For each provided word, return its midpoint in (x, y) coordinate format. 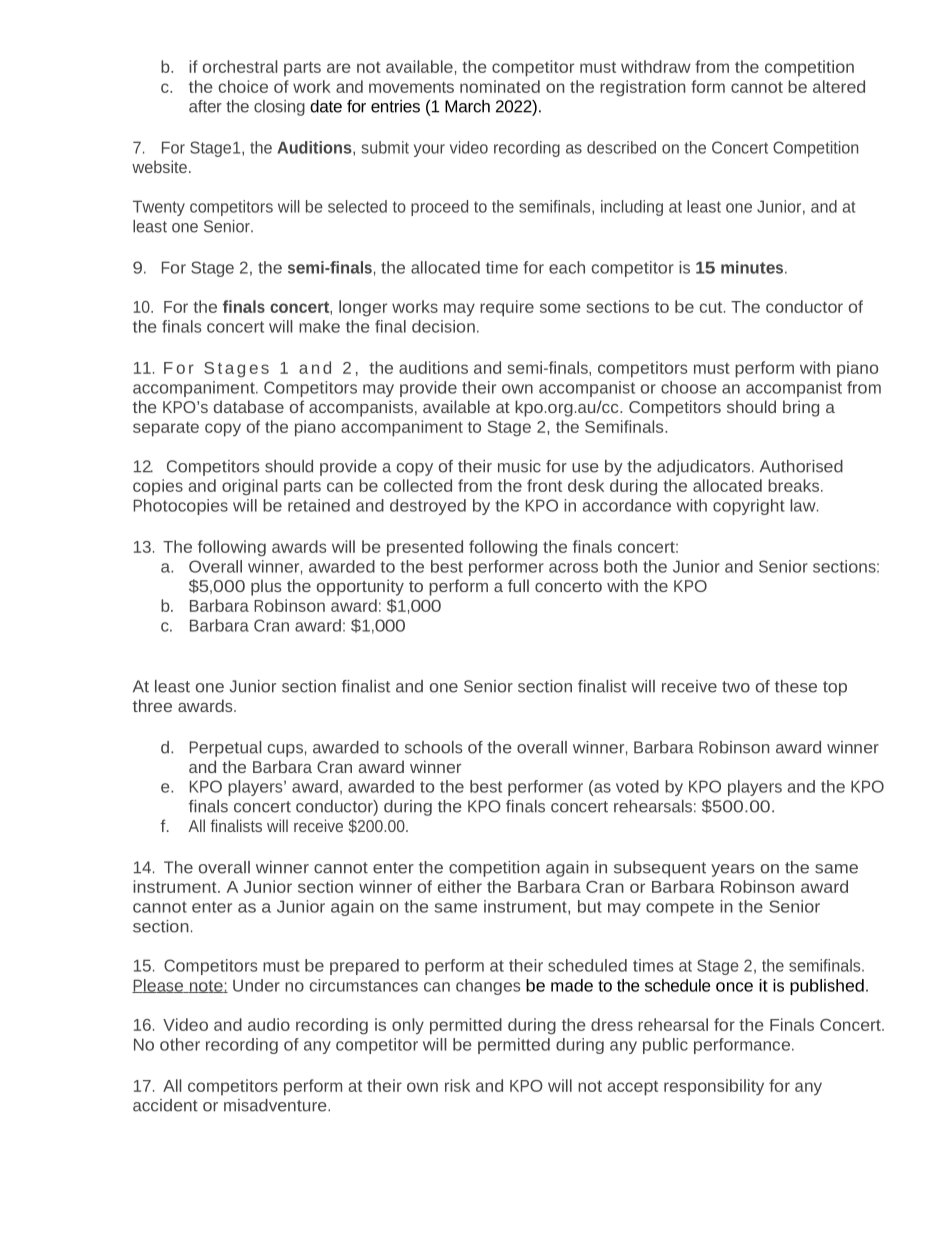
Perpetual (225, 749)
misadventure (276, 1105)
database (249, 406)
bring (801, 408)
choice (243, 86)
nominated (500, 86)
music (519, 466)
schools (433, 747)
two (736, 687)
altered (839, 86)
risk (457, 1085)
